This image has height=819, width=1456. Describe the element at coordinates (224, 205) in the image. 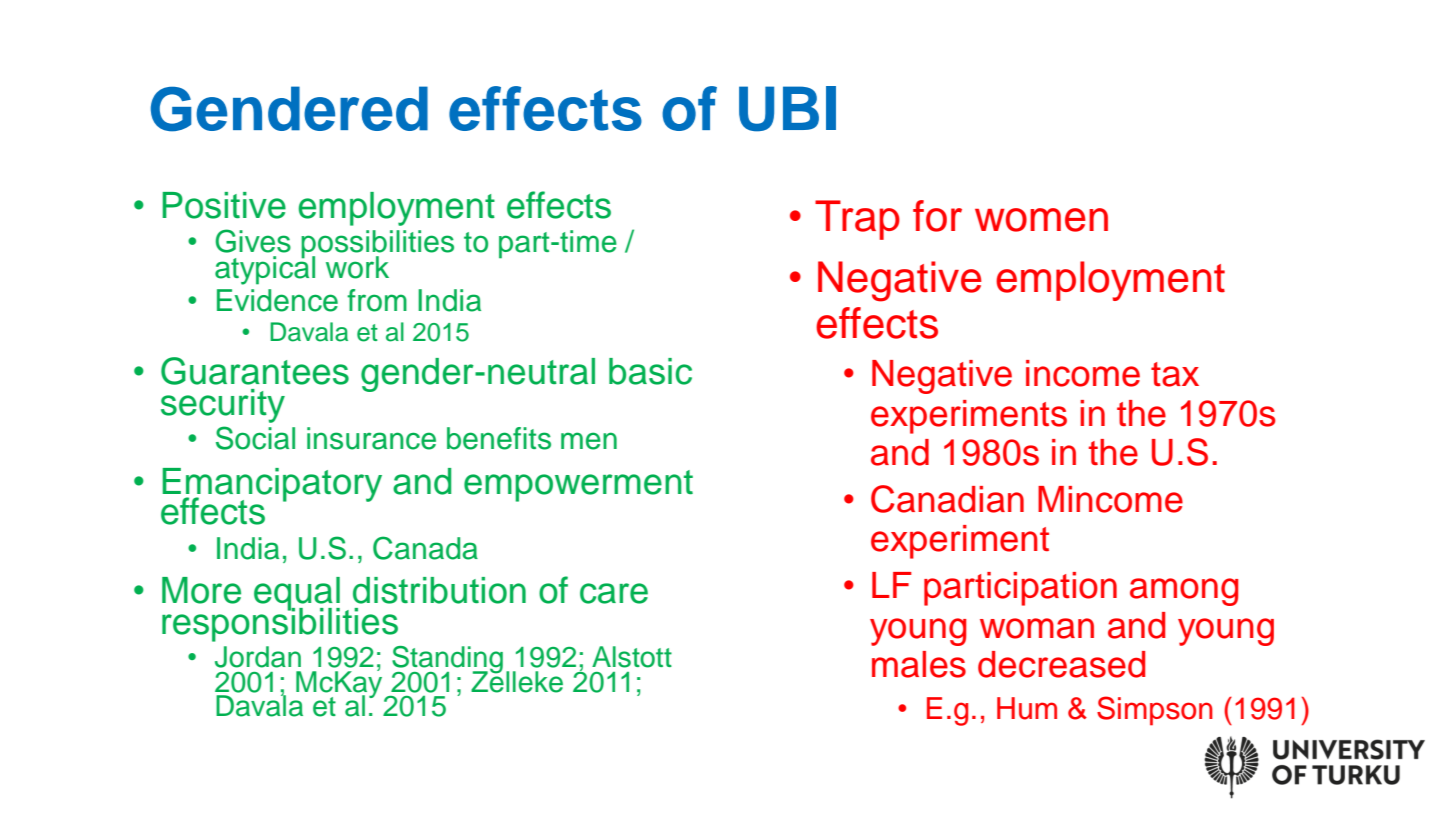

I see `Positive` at that location.
